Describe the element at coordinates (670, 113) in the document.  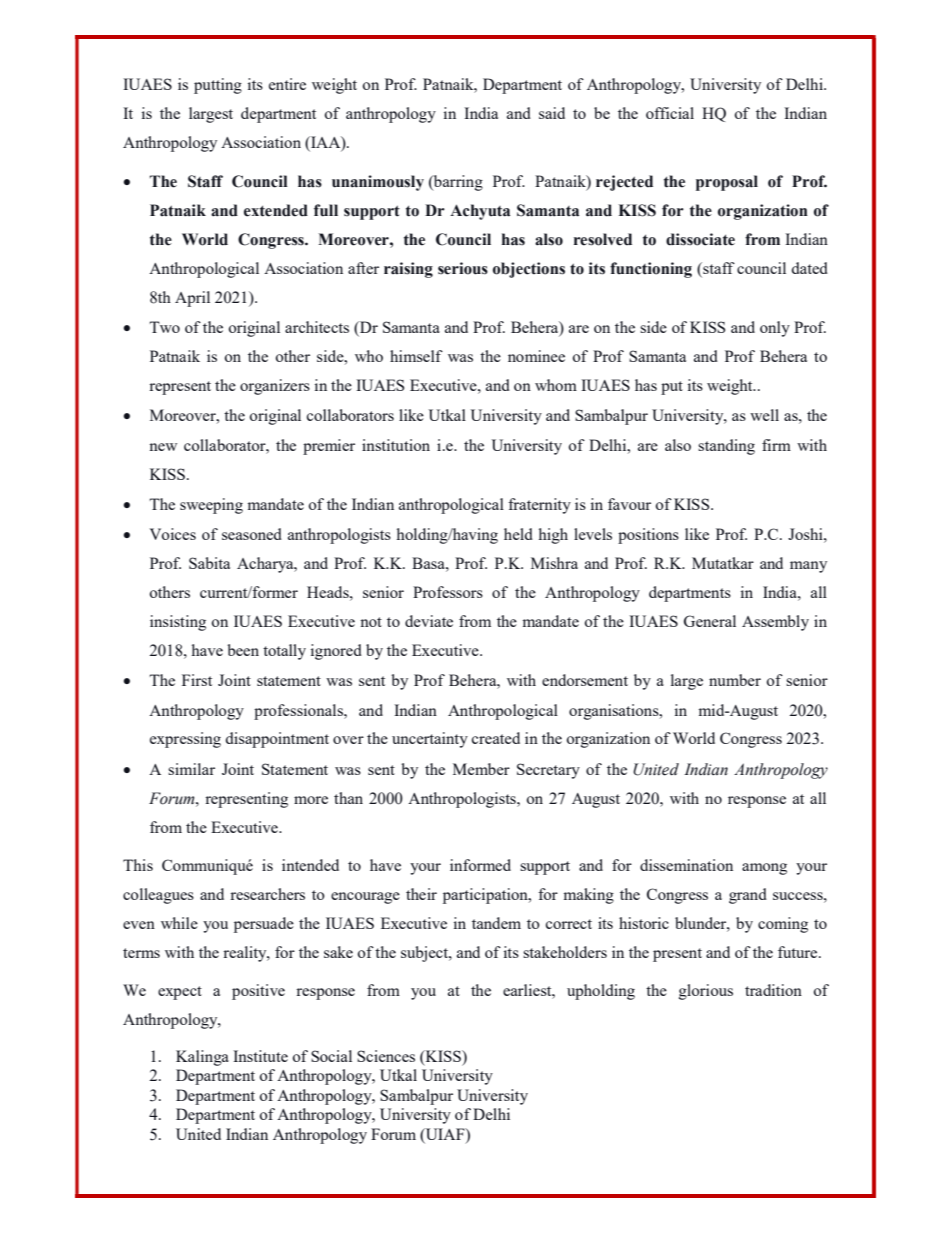
I see `official` at that location.
